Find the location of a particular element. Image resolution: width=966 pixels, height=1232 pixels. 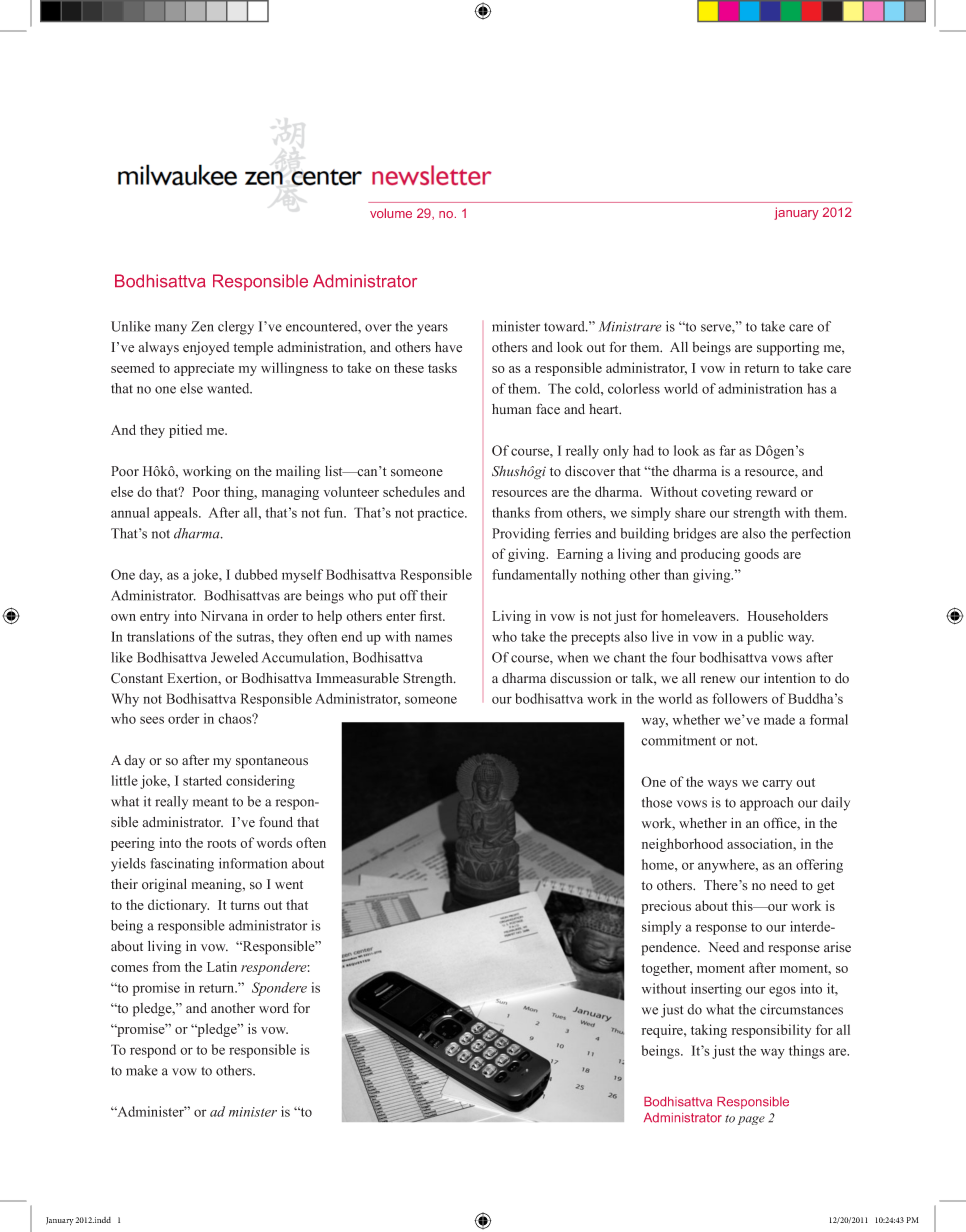

renew is located at coordinates (718, 680).
